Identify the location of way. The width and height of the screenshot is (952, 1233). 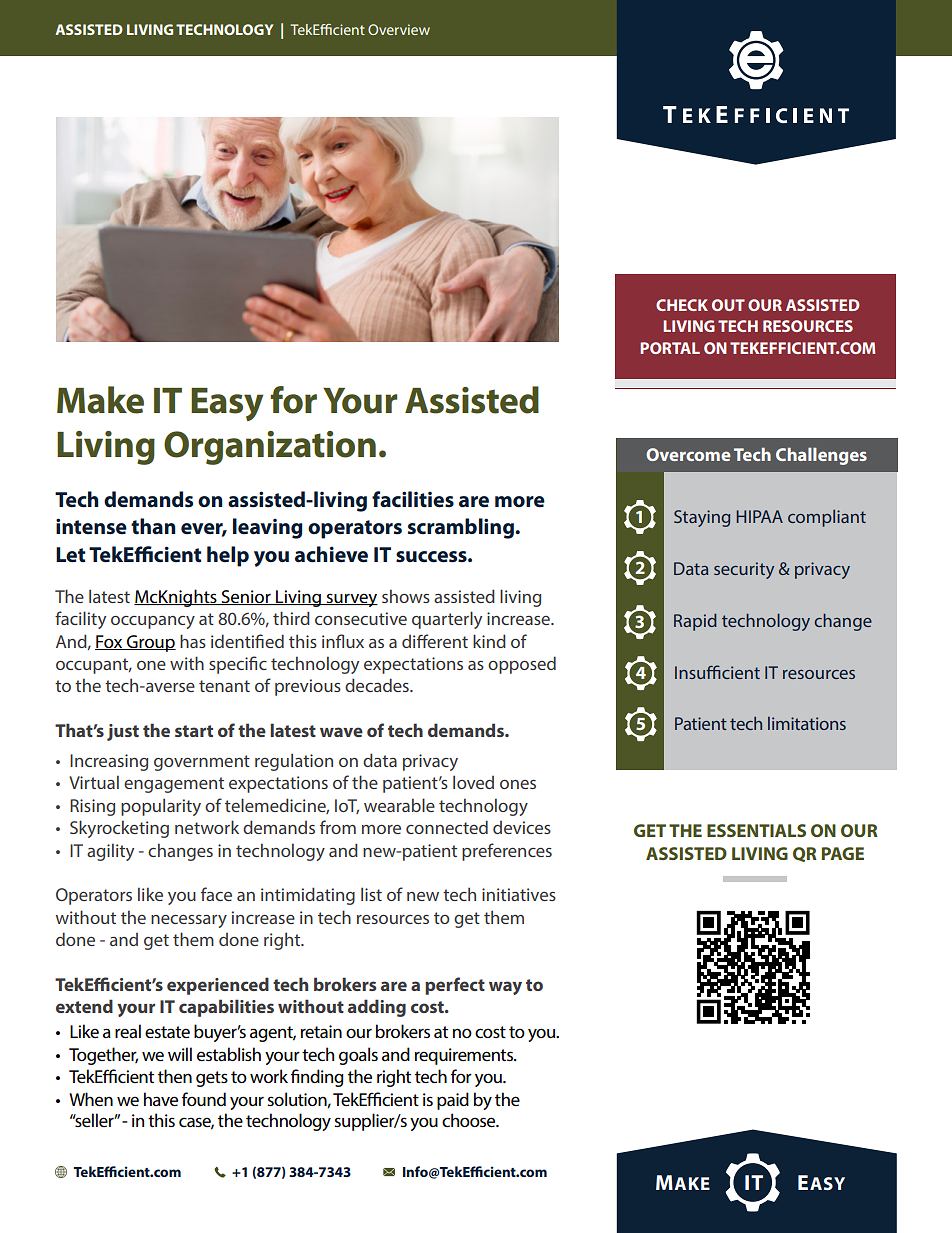
(505, 988).
